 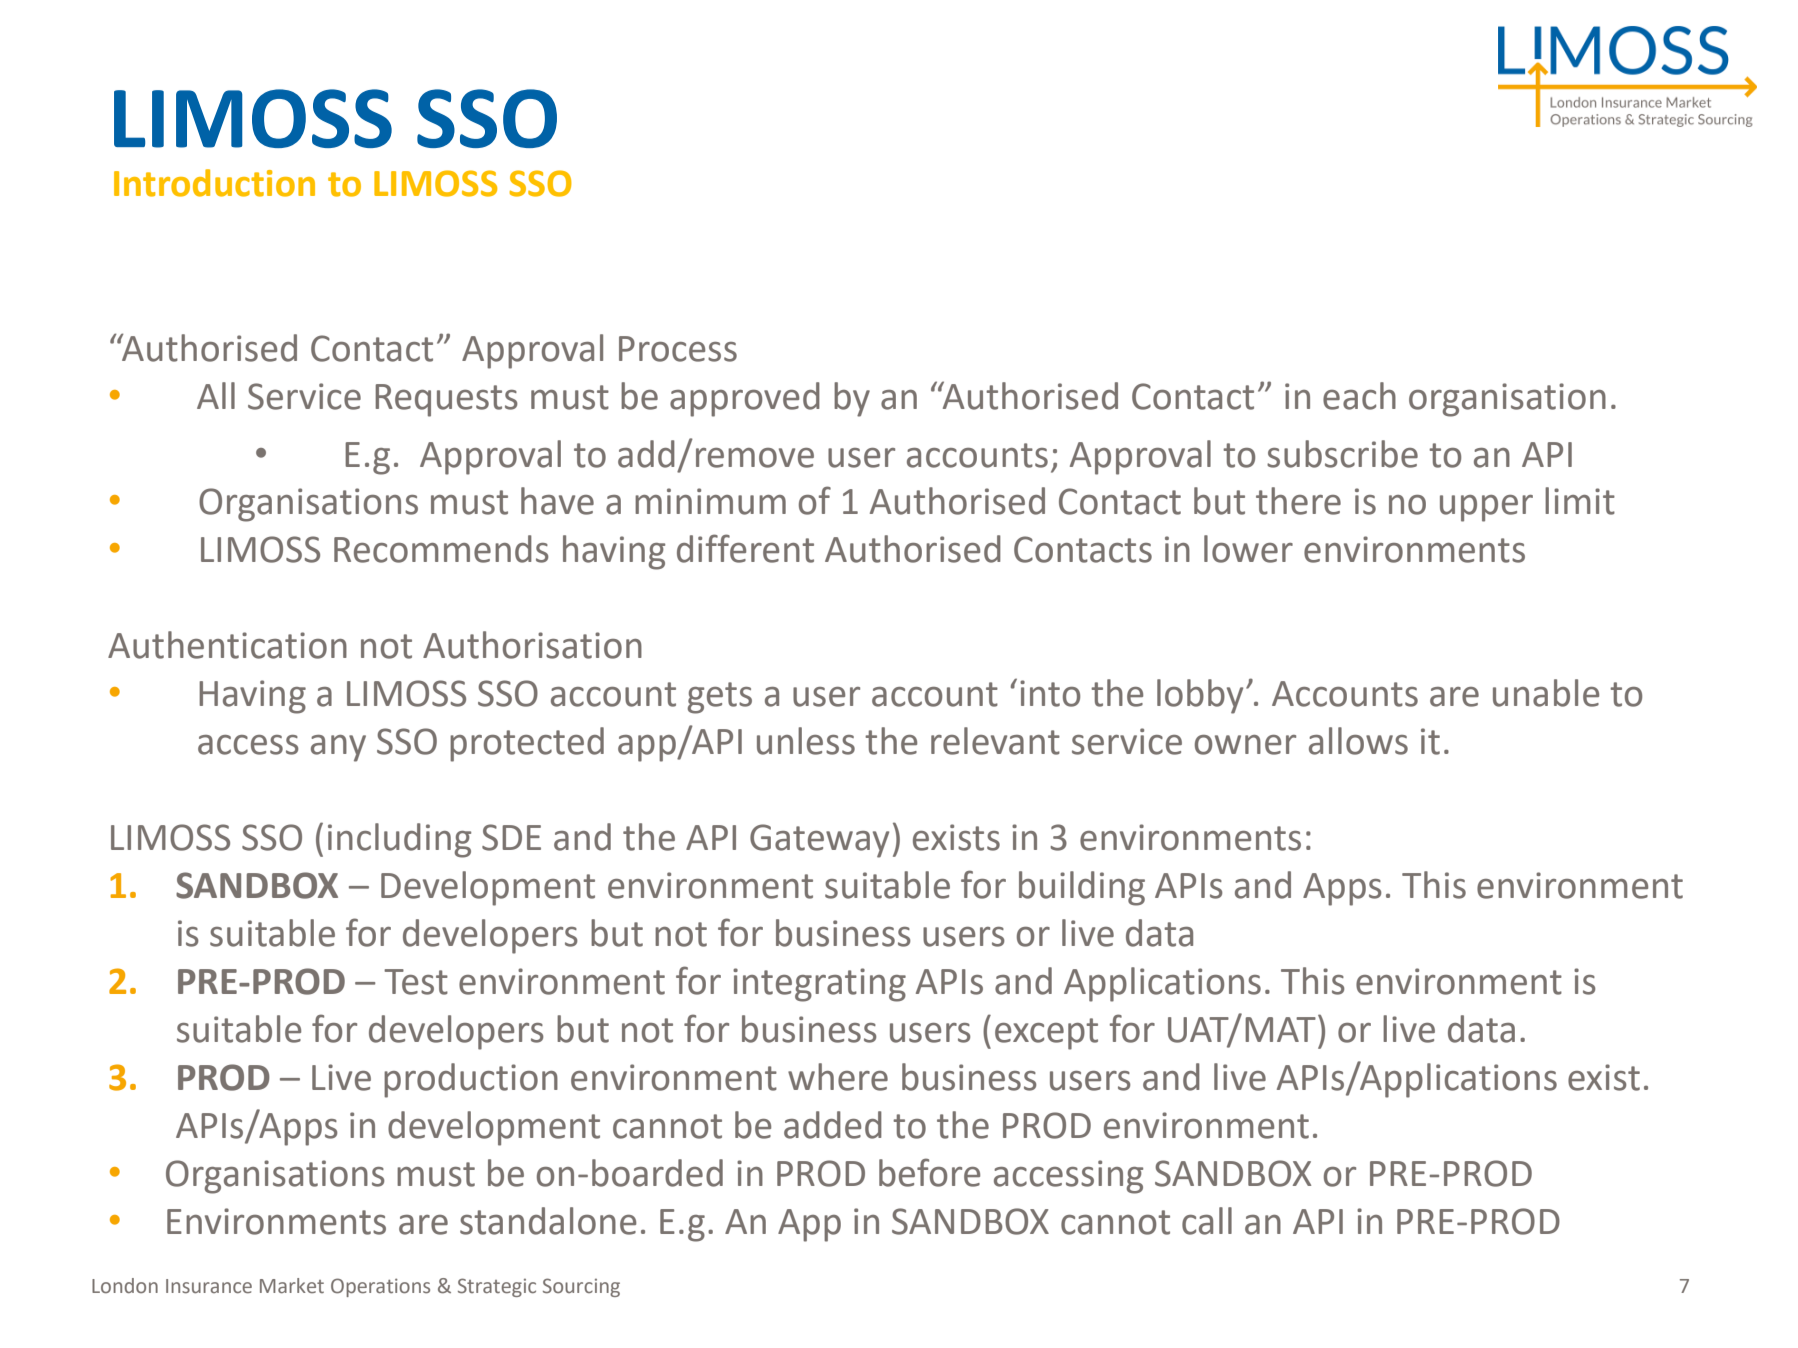 I want to click on Introduction, so click(x=214, y=183).
